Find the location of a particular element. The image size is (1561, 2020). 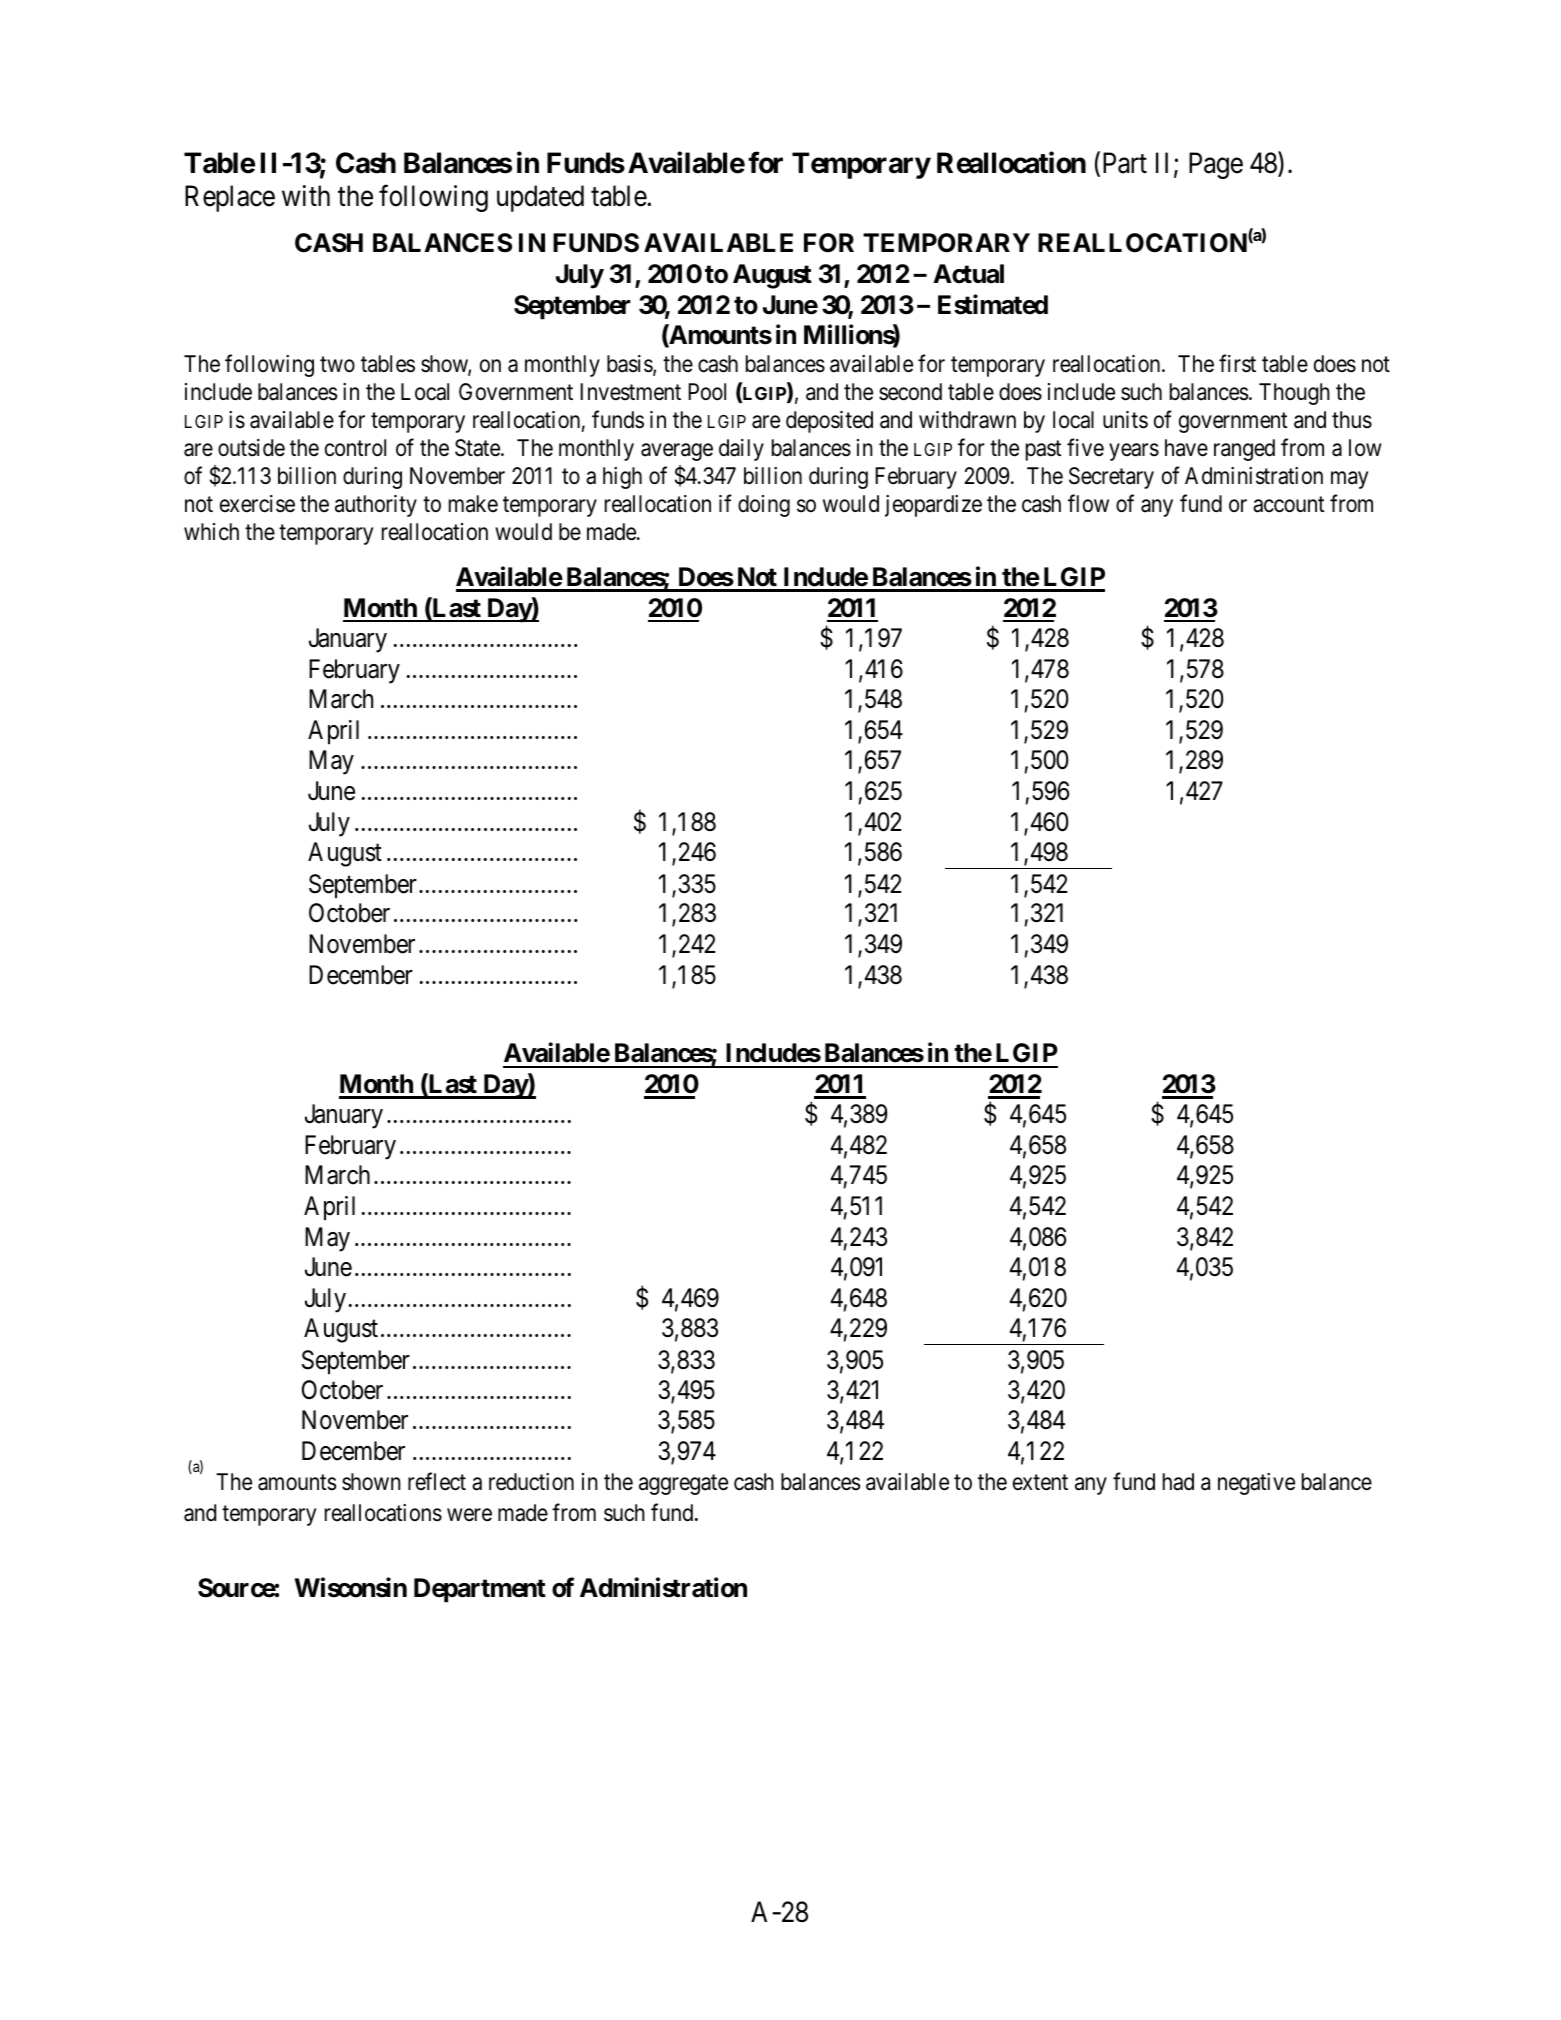

Replace is located at coordinates (230, 198).
